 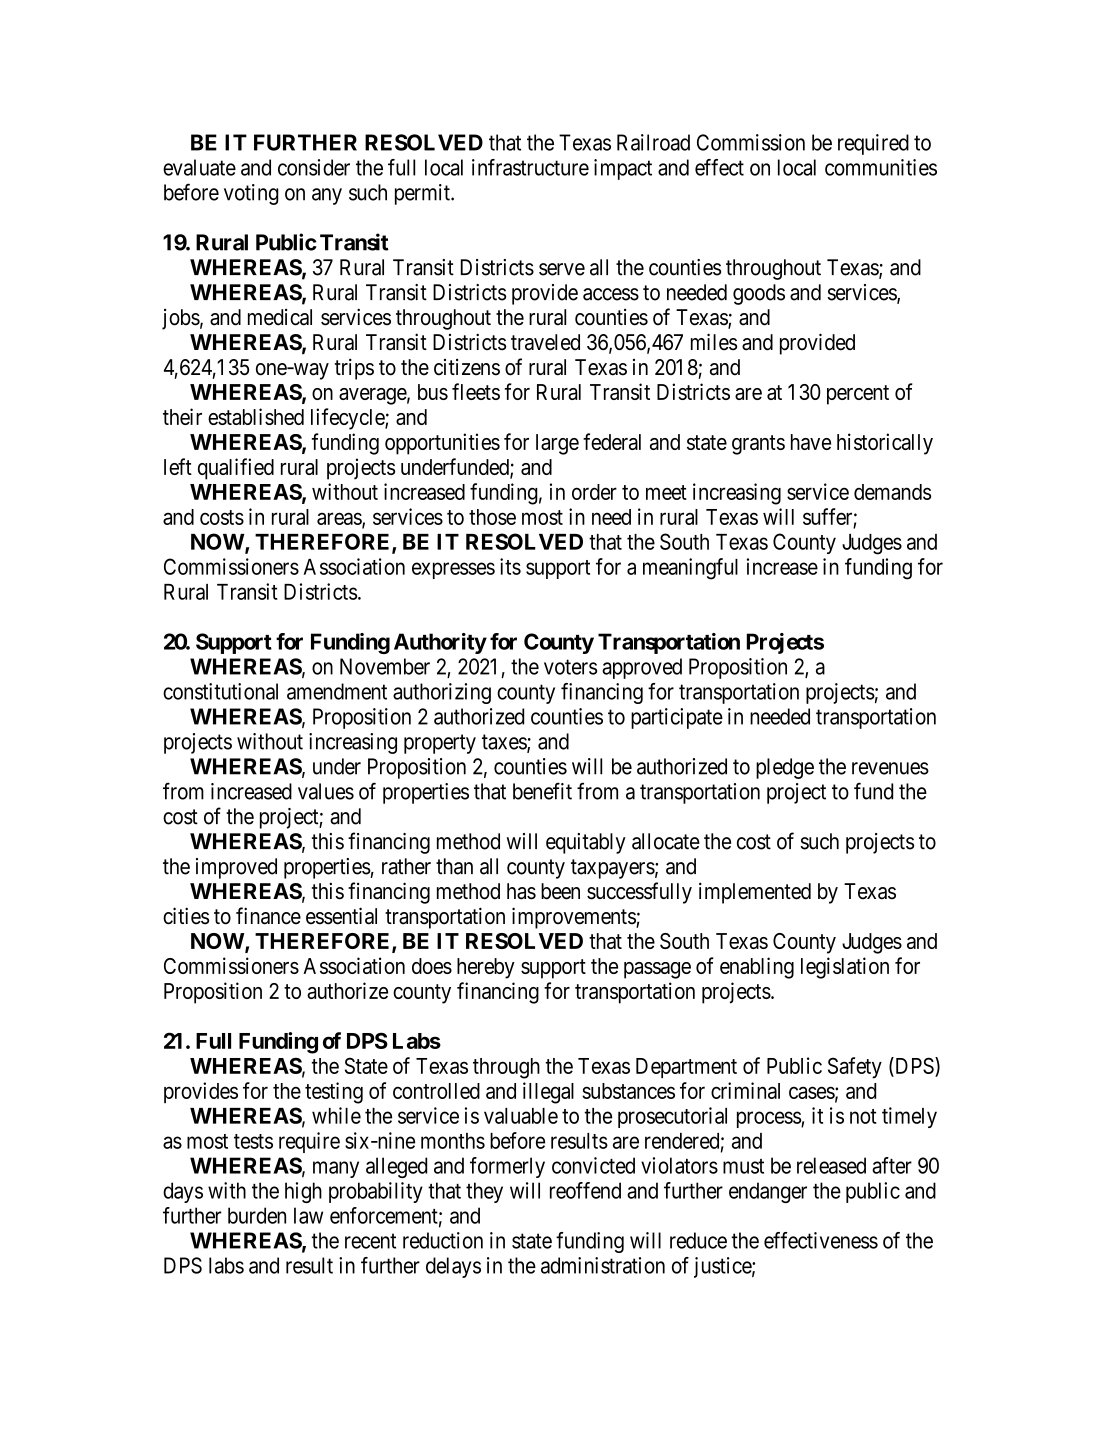 What do you see at coordinates (603, 1265) in the screenshot?
I see `administration` at bounding box center [603, 1265].
